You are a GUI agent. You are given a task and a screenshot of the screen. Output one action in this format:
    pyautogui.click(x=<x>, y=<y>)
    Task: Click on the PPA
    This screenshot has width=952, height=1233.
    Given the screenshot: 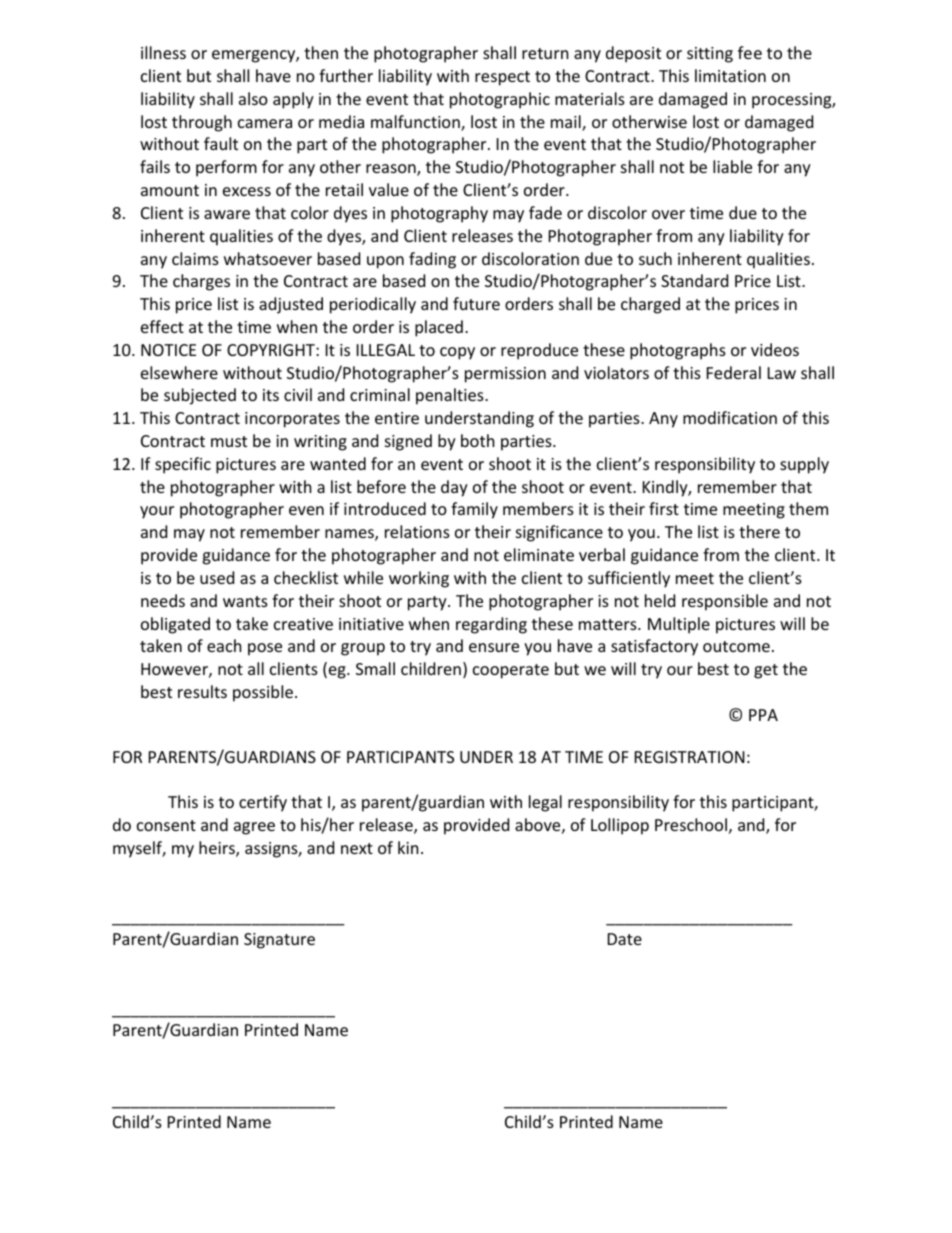 What is the action you would take?
    pyautogui.click(x=763, y=715)
